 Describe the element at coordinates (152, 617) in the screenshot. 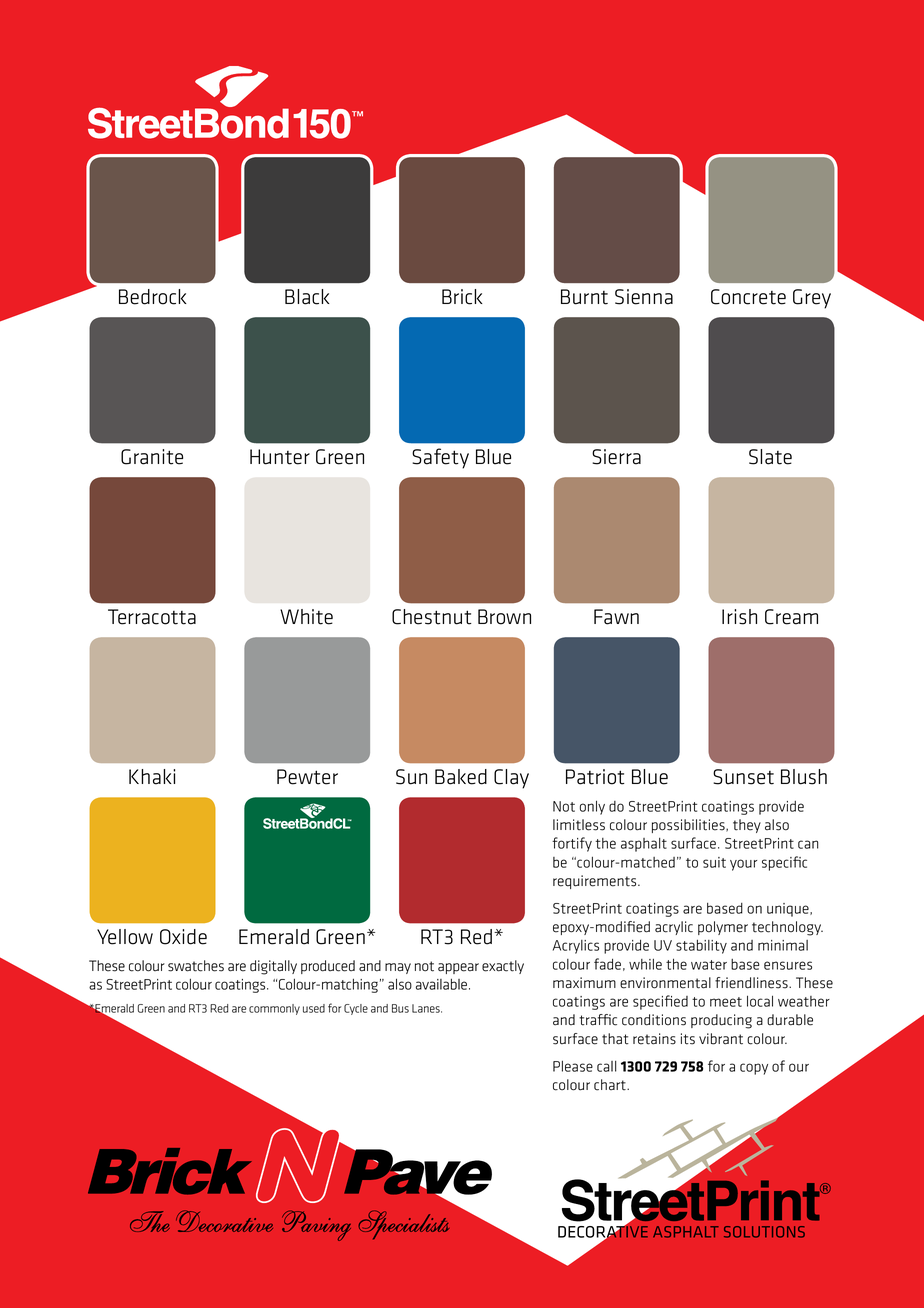

I see `Terracotta` at that location.
